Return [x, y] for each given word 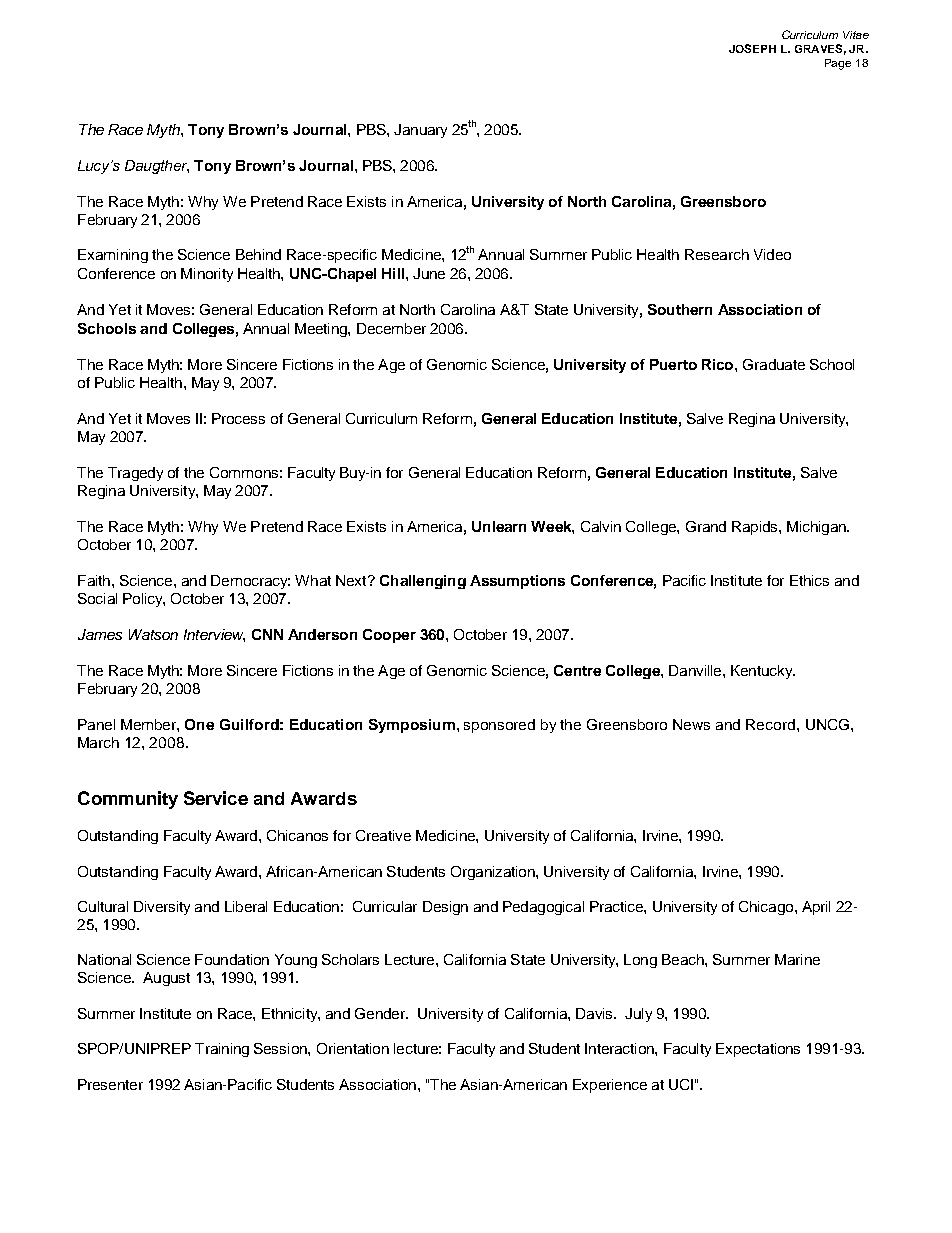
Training [222, 1050]
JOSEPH [752, 48]
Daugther [157, 167]
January [420, 131]
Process [238, 418]
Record [772, 724]
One [199, 724]
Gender [381, 1013]
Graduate [774, 364]
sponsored [499, 726]
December [391, 328]
